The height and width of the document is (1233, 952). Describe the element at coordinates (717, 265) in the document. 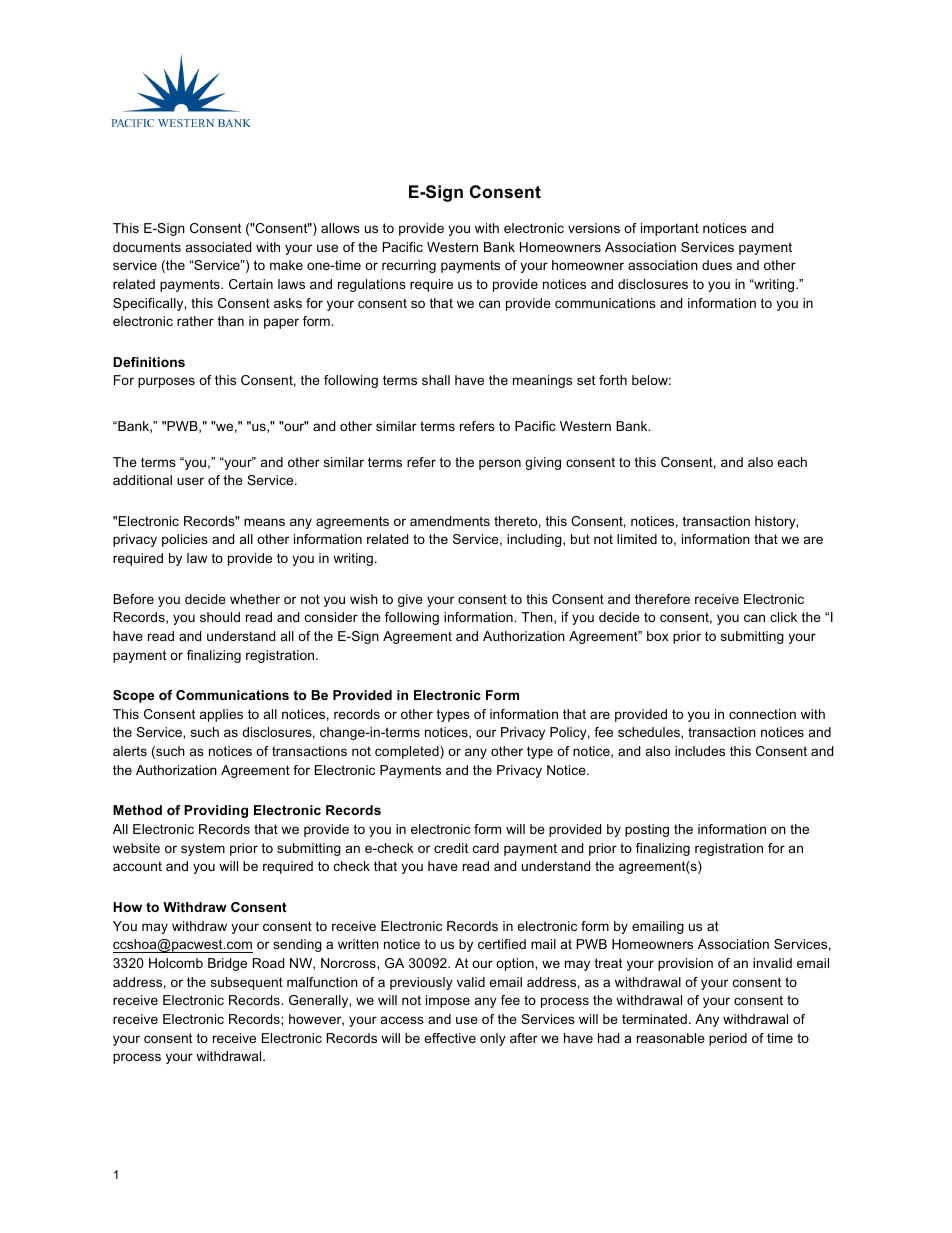

I see `dues` at that location.
